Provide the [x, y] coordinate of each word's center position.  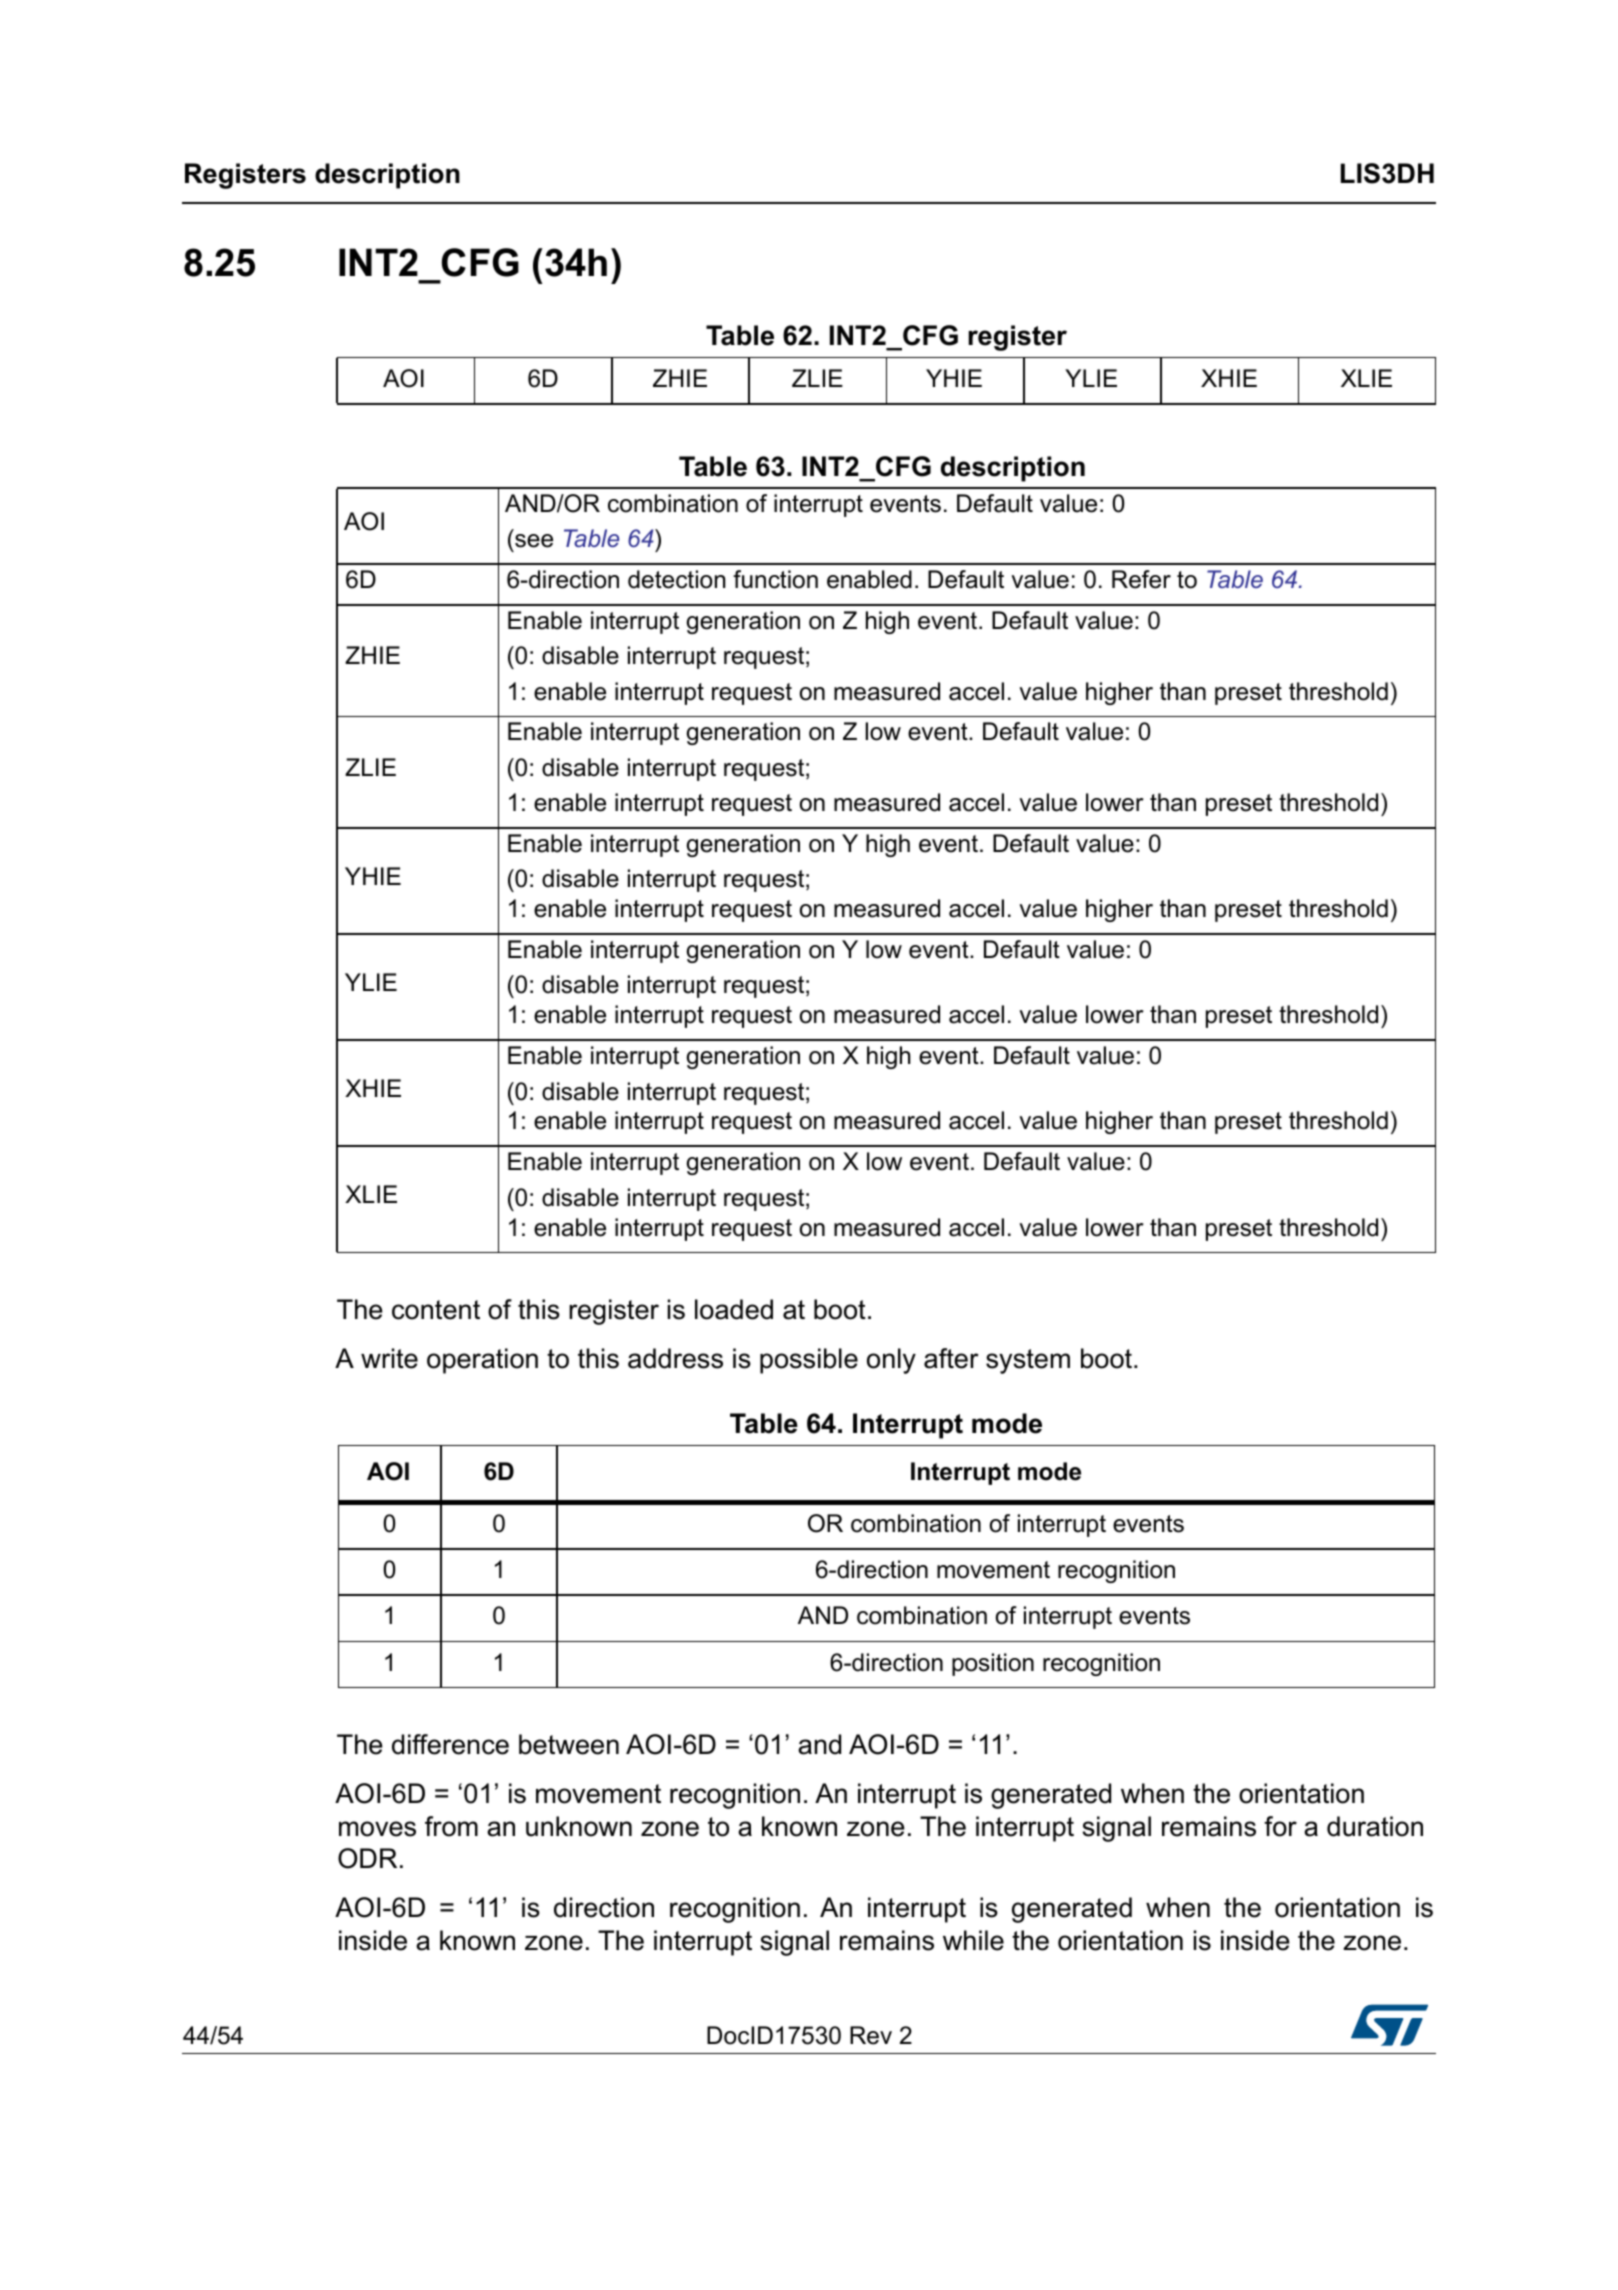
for [1280, 1826]
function [775, 579]
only [891, 1361]
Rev [871, 2035]
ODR [367, 1858]
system [1028, 1361]
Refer [1141, 579]
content [436, 1310]
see [534, 541]
